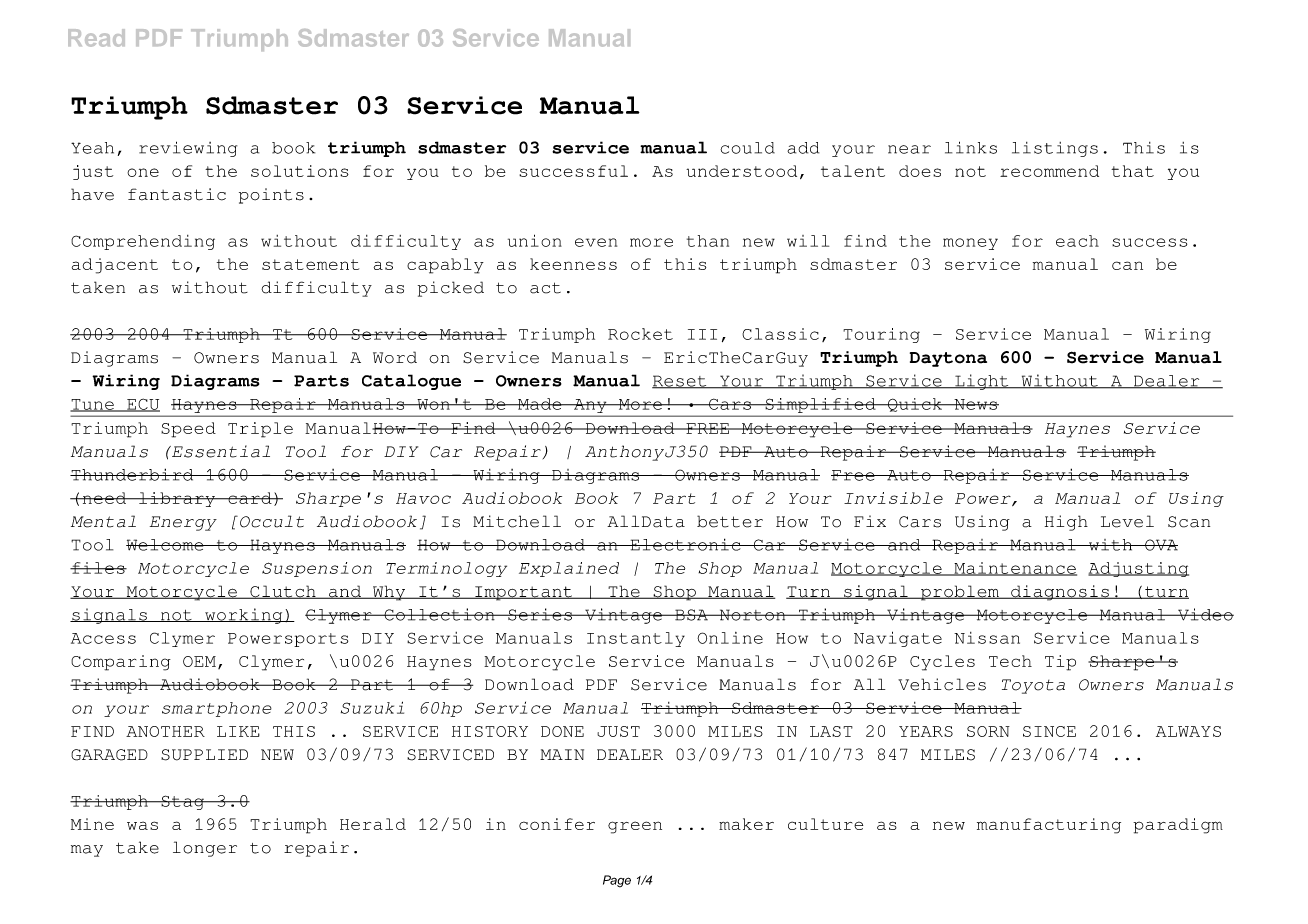  Describe the element at coordinates (1055, 149) in the screenshot. I see `listings` at that location.
